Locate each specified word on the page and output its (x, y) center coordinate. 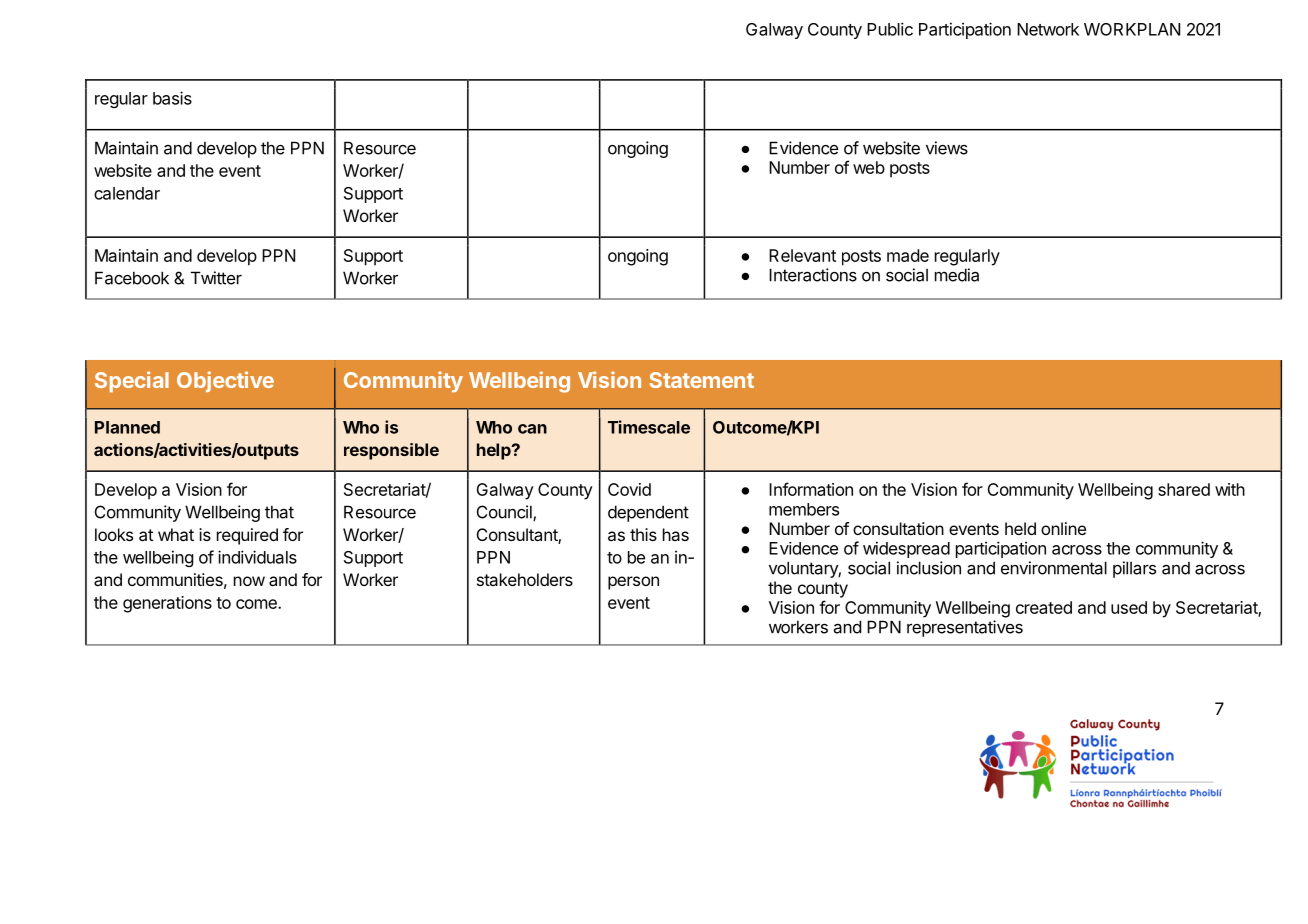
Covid (629, 489)
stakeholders (525, 579)
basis (172, 98)
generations (167, 604)
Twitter (216, 278)
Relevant (802, 255)
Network (1048, 29)
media (957, 275)
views (947, 148)
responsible (391, 451)
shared (1184, 489)
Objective (225, 381)
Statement (701, 380)
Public (890, 29)
